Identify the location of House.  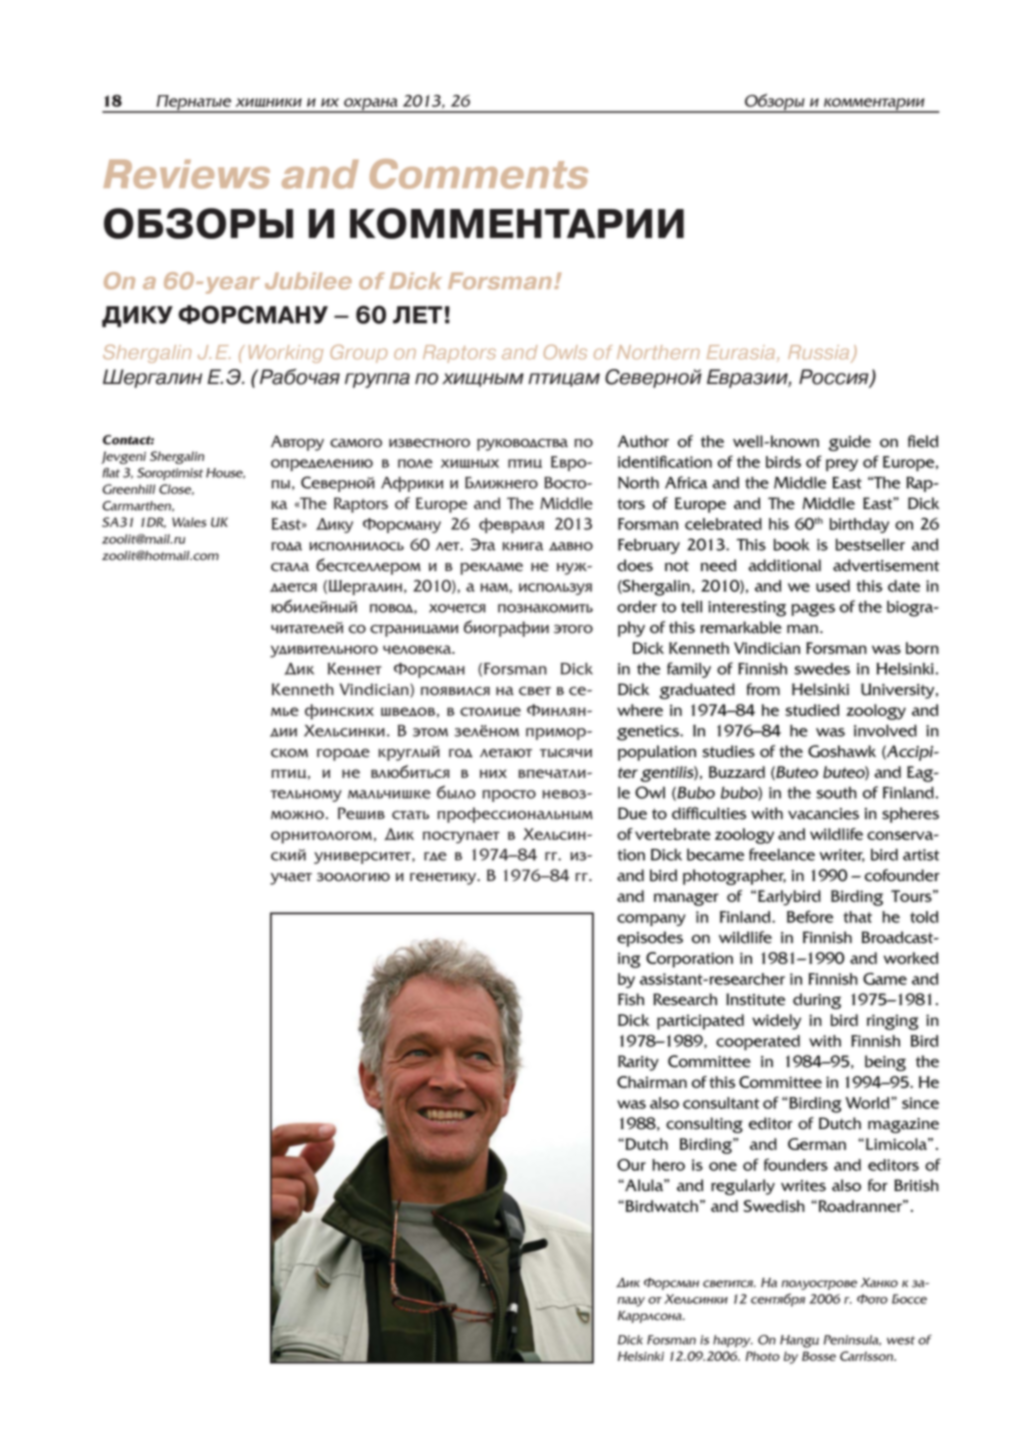
(225, 473).
